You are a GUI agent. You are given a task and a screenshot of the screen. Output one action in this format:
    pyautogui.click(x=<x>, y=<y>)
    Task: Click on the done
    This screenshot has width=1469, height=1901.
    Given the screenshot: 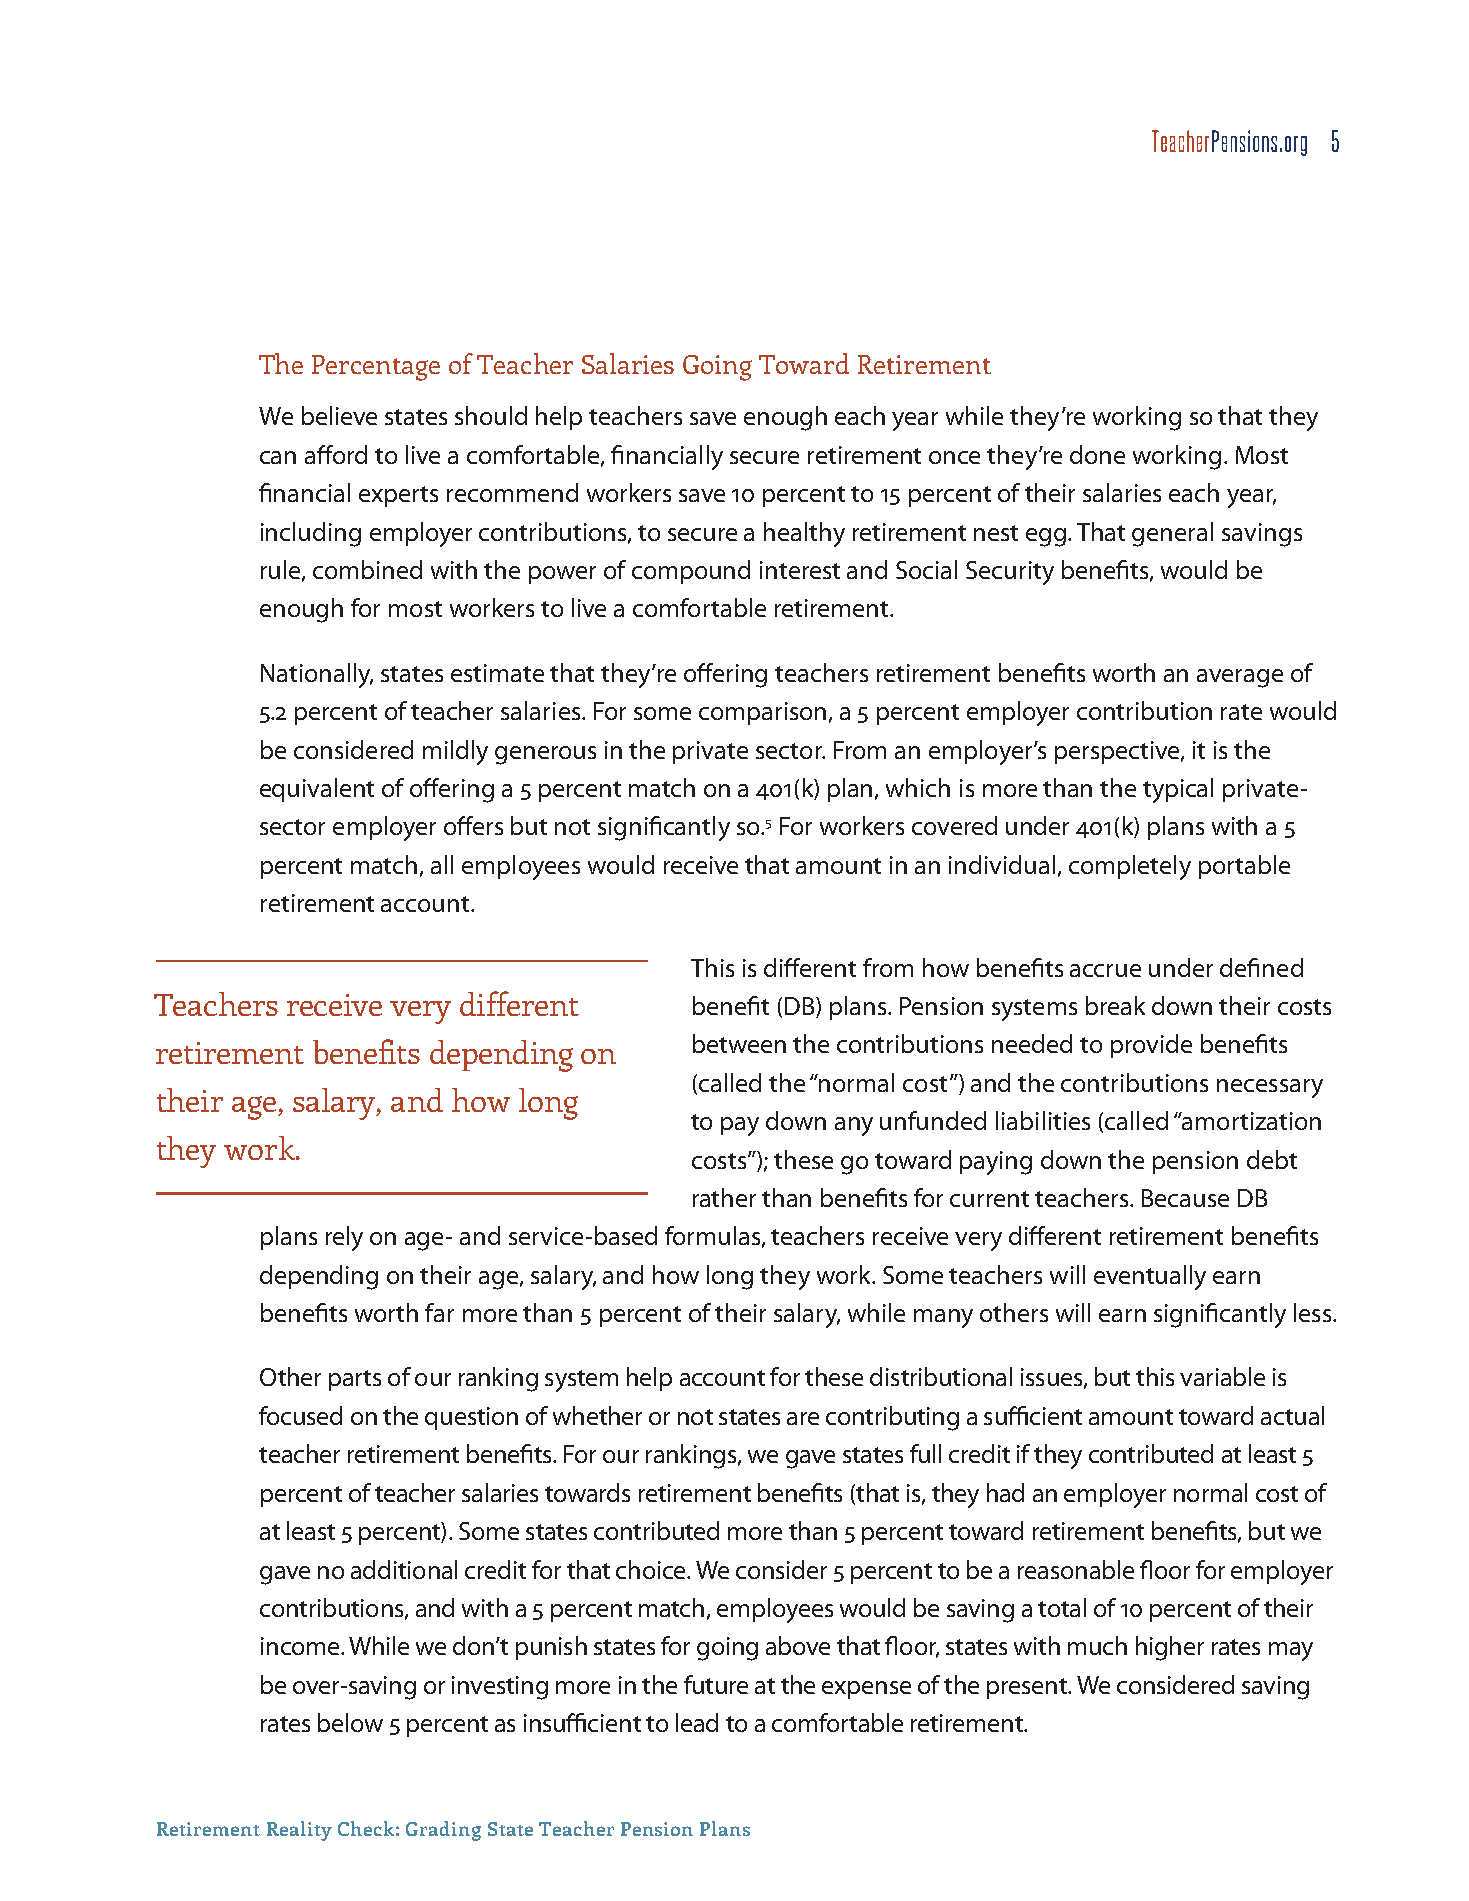 What is the action you would take?
    pyautogui.click(x=1097, y=454)
